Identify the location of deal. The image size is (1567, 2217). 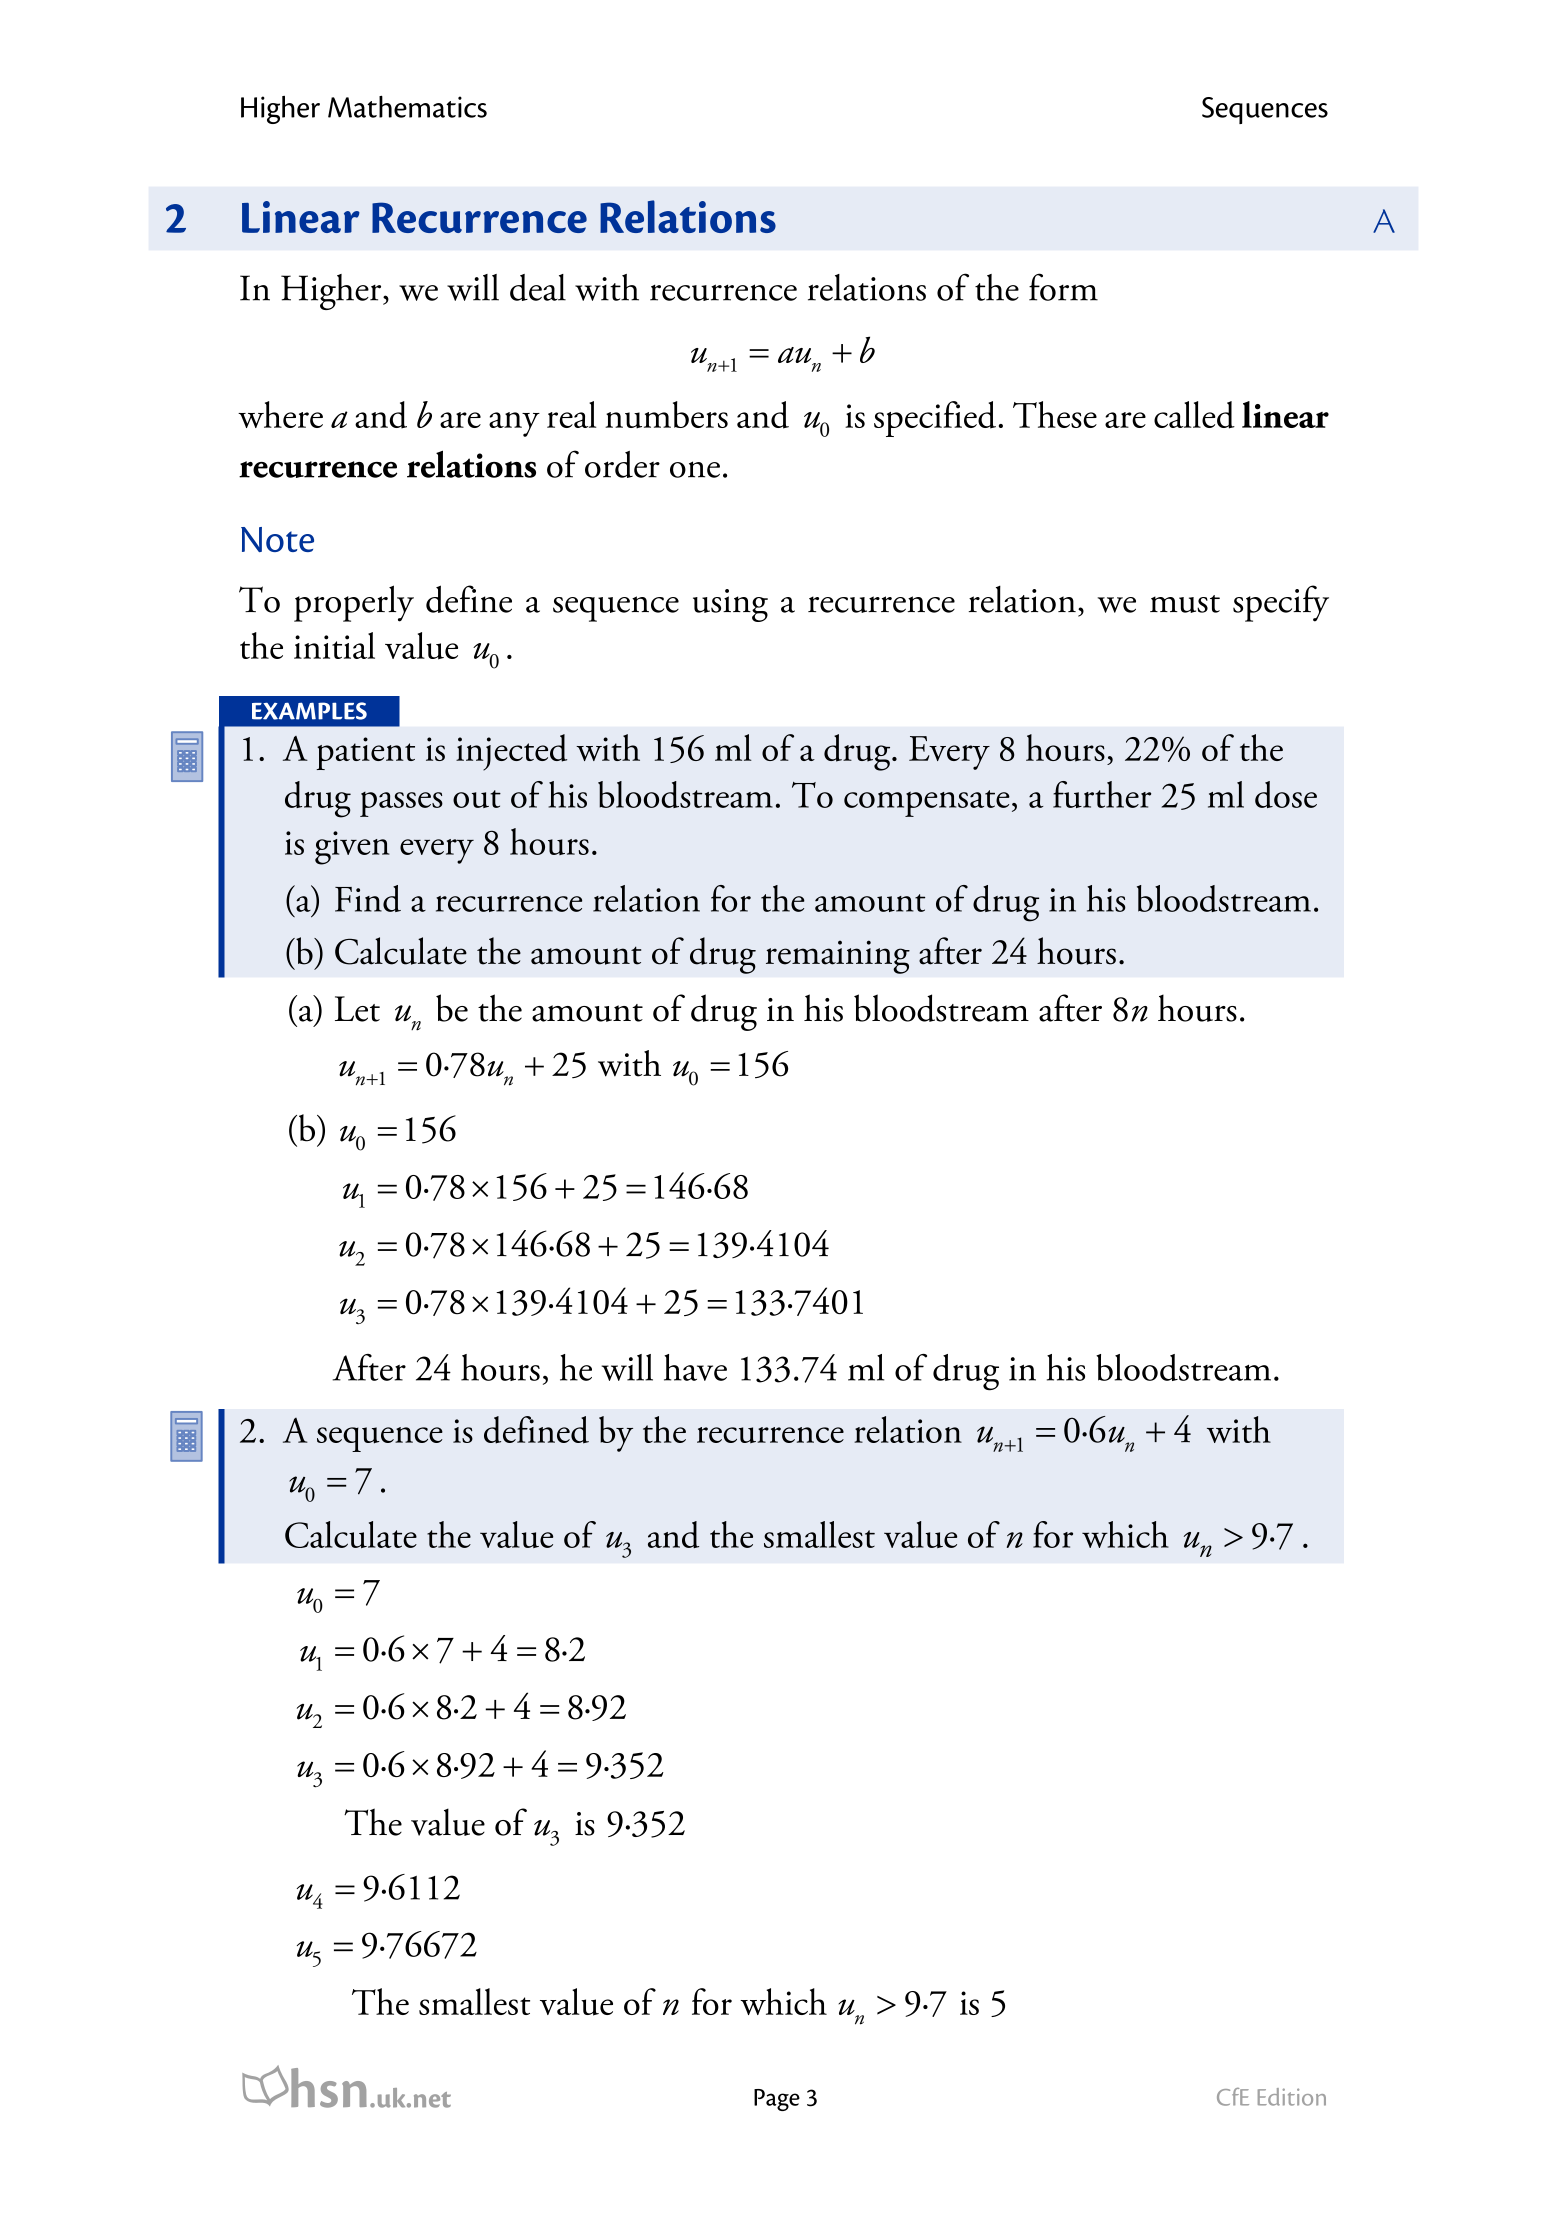
(538, 287).
